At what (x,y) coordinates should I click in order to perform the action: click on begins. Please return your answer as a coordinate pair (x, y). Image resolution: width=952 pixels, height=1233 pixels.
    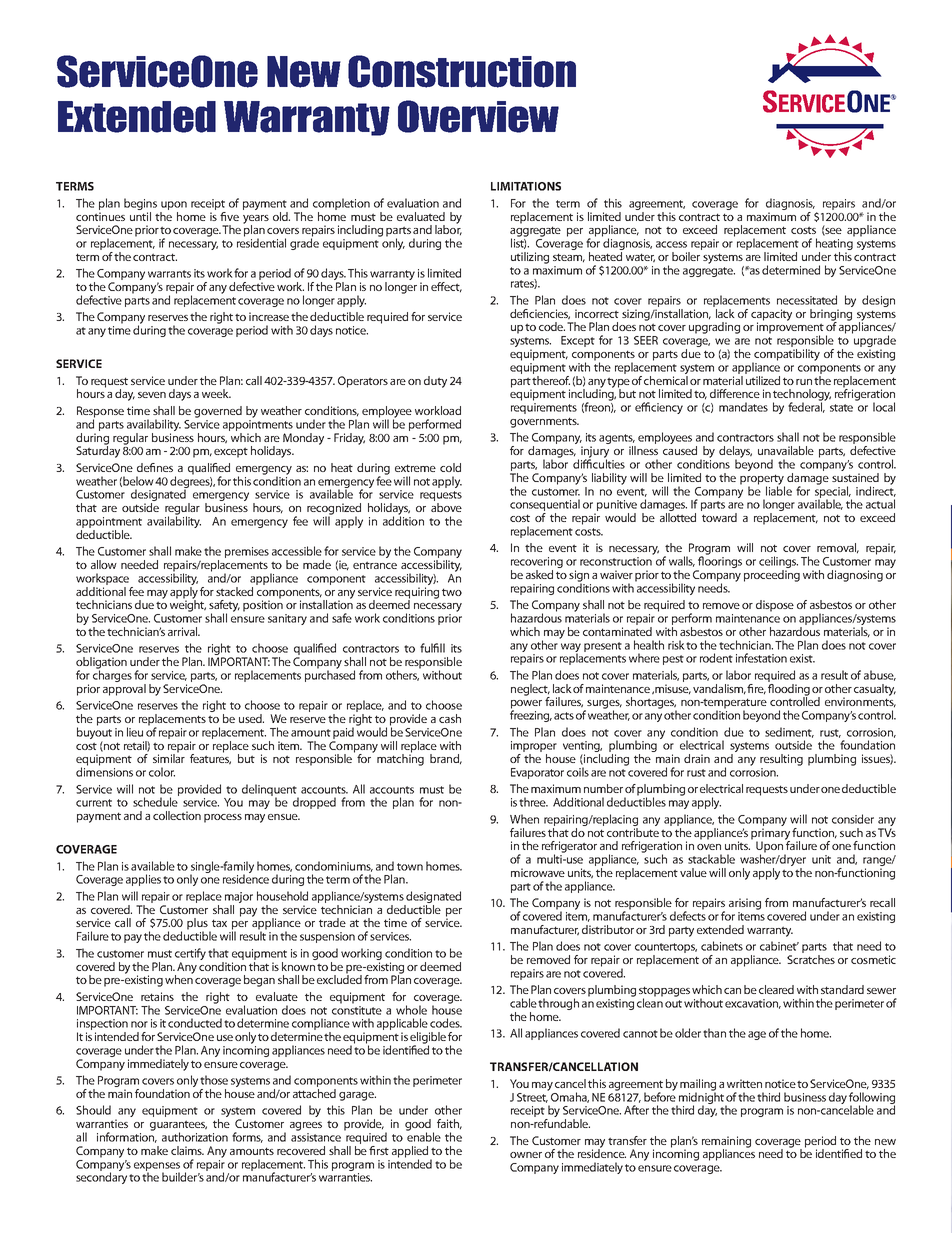
    Looking at the image, I should click on (140, 204).
